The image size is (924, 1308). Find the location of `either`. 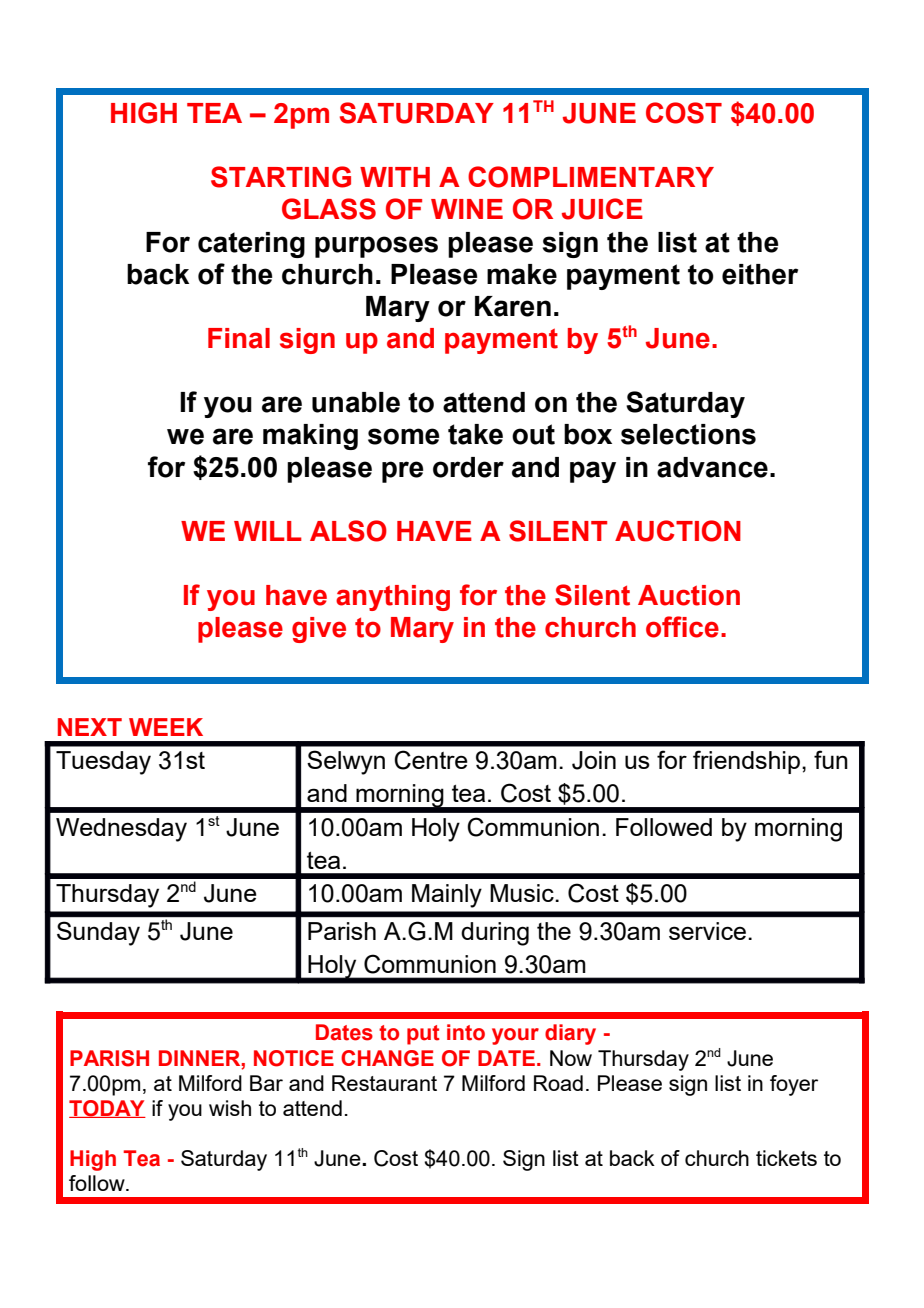

either is located at coordinates (760, 274).
